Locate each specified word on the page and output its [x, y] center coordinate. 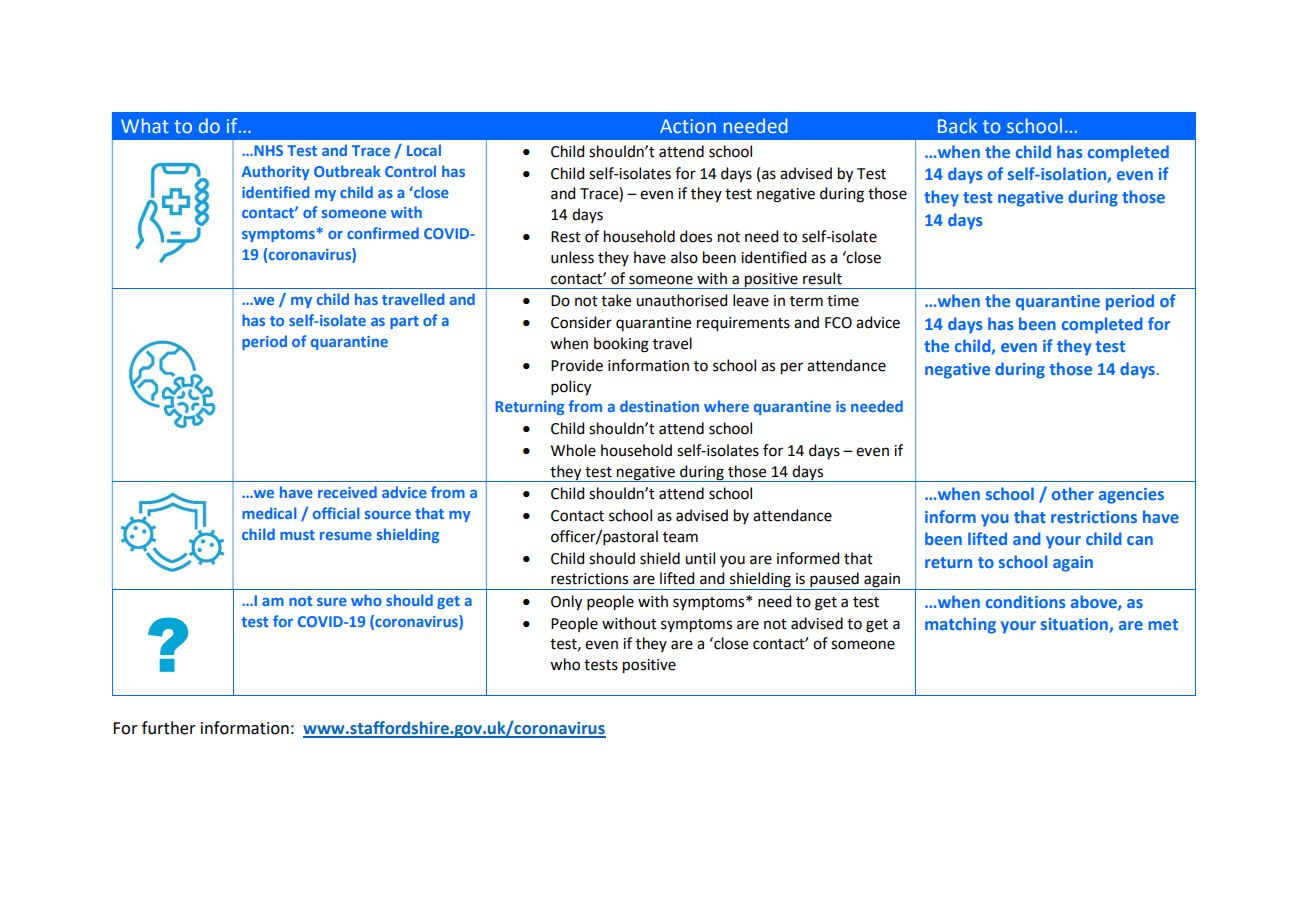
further [169, 728]
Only [566, 603]
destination [659, 406]
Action [688, 126]
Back [957, 125]
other [1073, 493]
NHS [267, 150]
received [347, 492]
